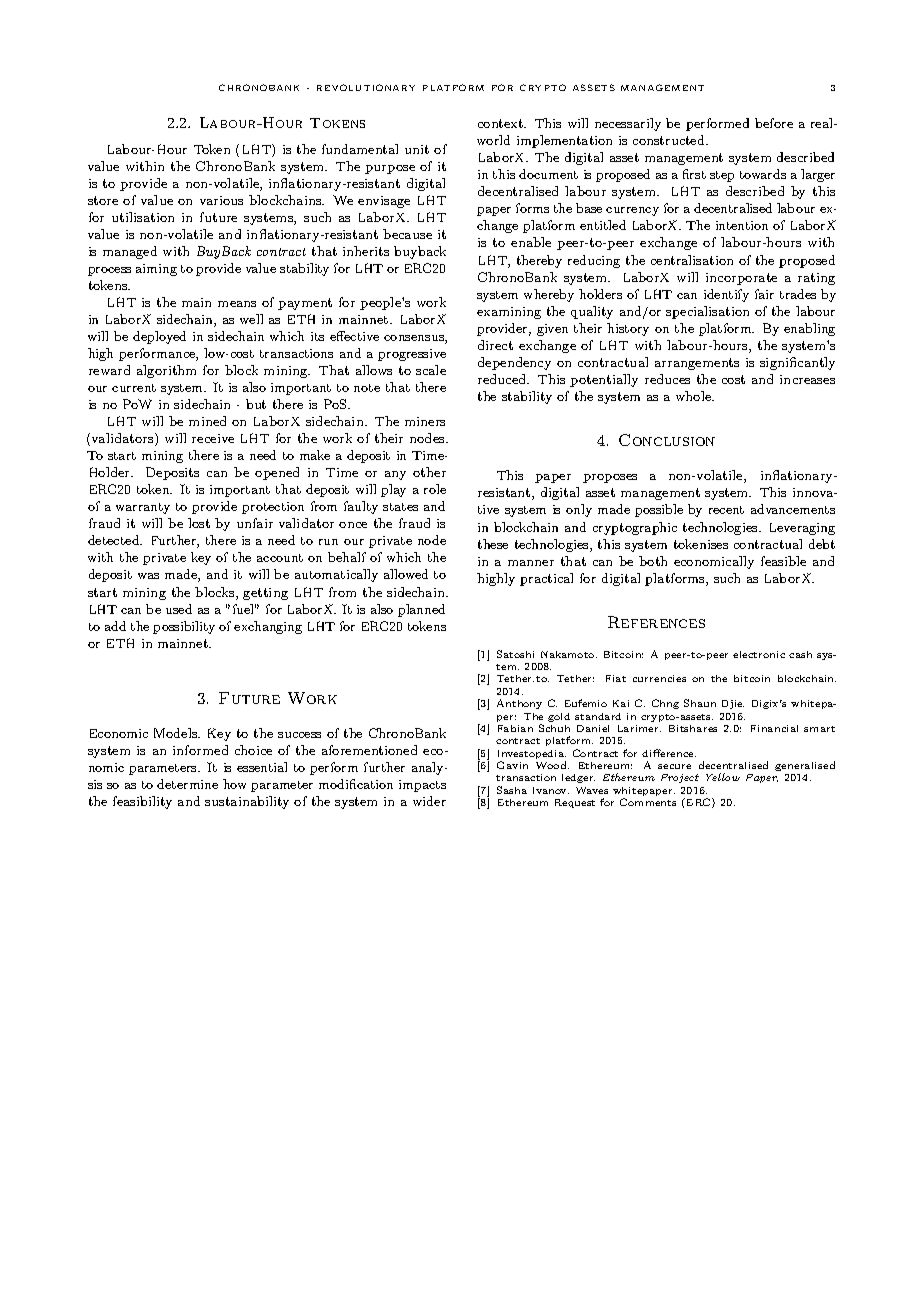 The width and height of the screenshot is (924, 1308). What do you see at coordinates (213, 438) in the screenshot?
I see `receive` at bounding box center [213, 438].
